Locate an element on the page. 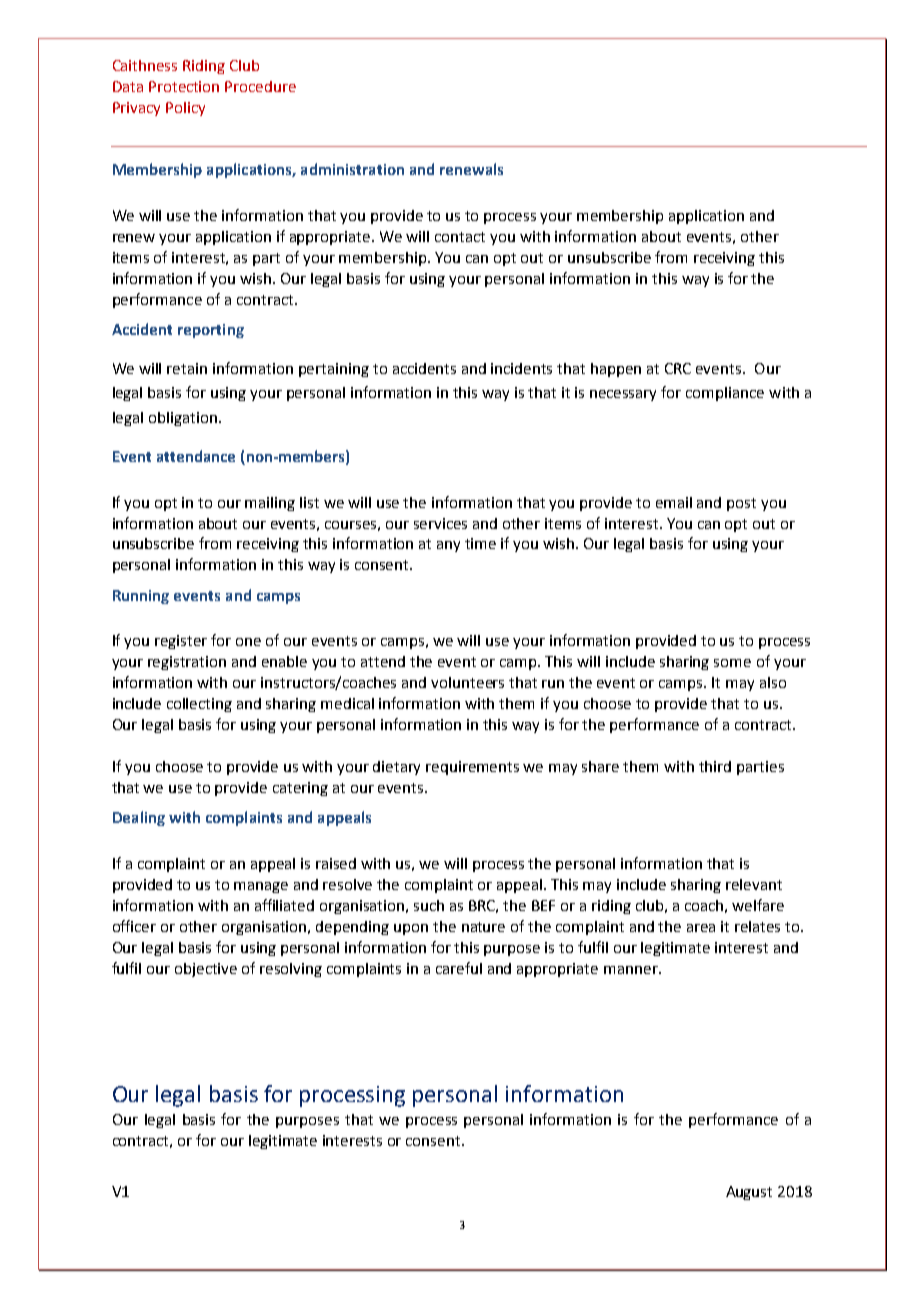  Policy is located at coordinates (185, 109).
